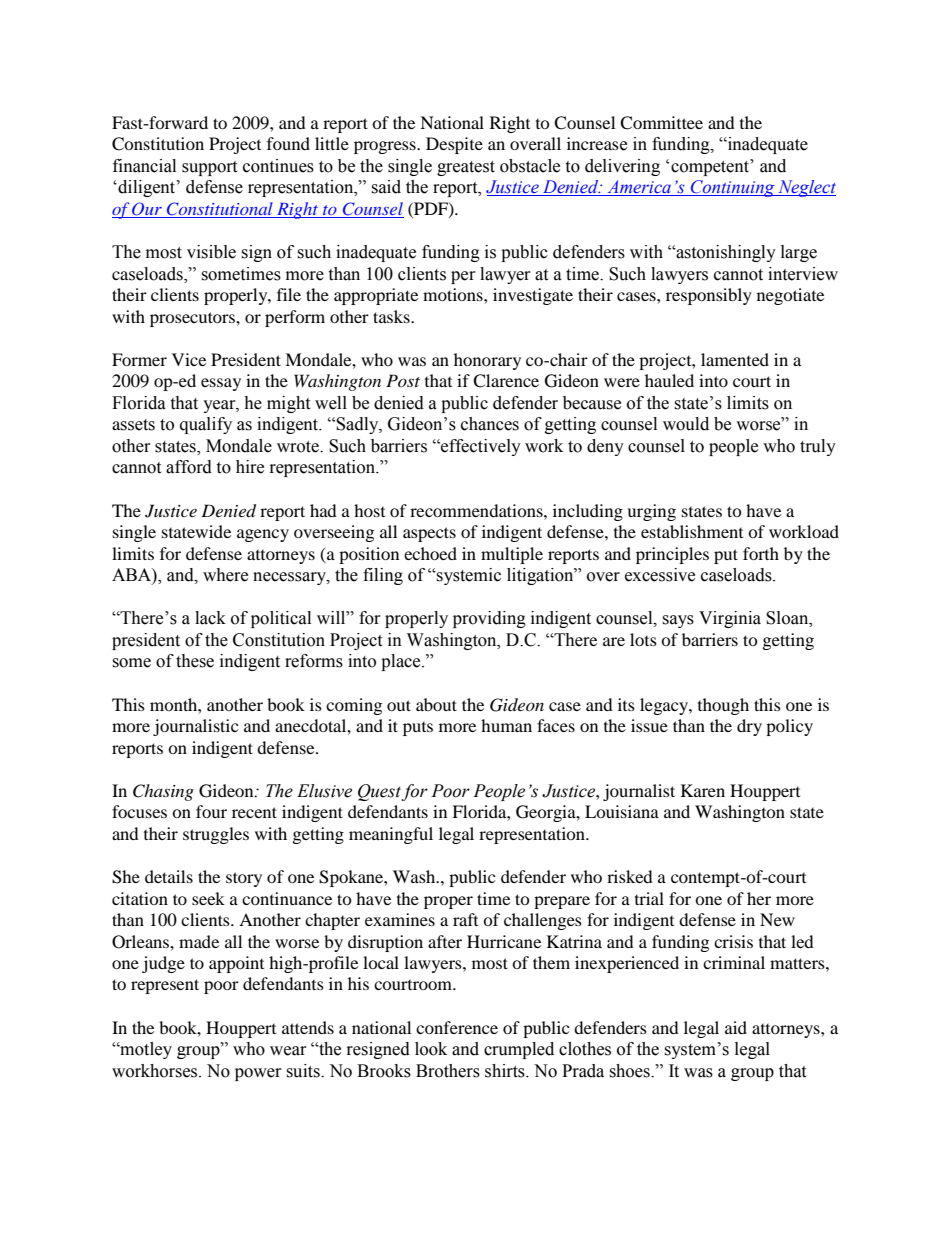  What do you see at coordinates (210, 618) in the screenshot?
I see `lack` at bounding box center [210, 618].
